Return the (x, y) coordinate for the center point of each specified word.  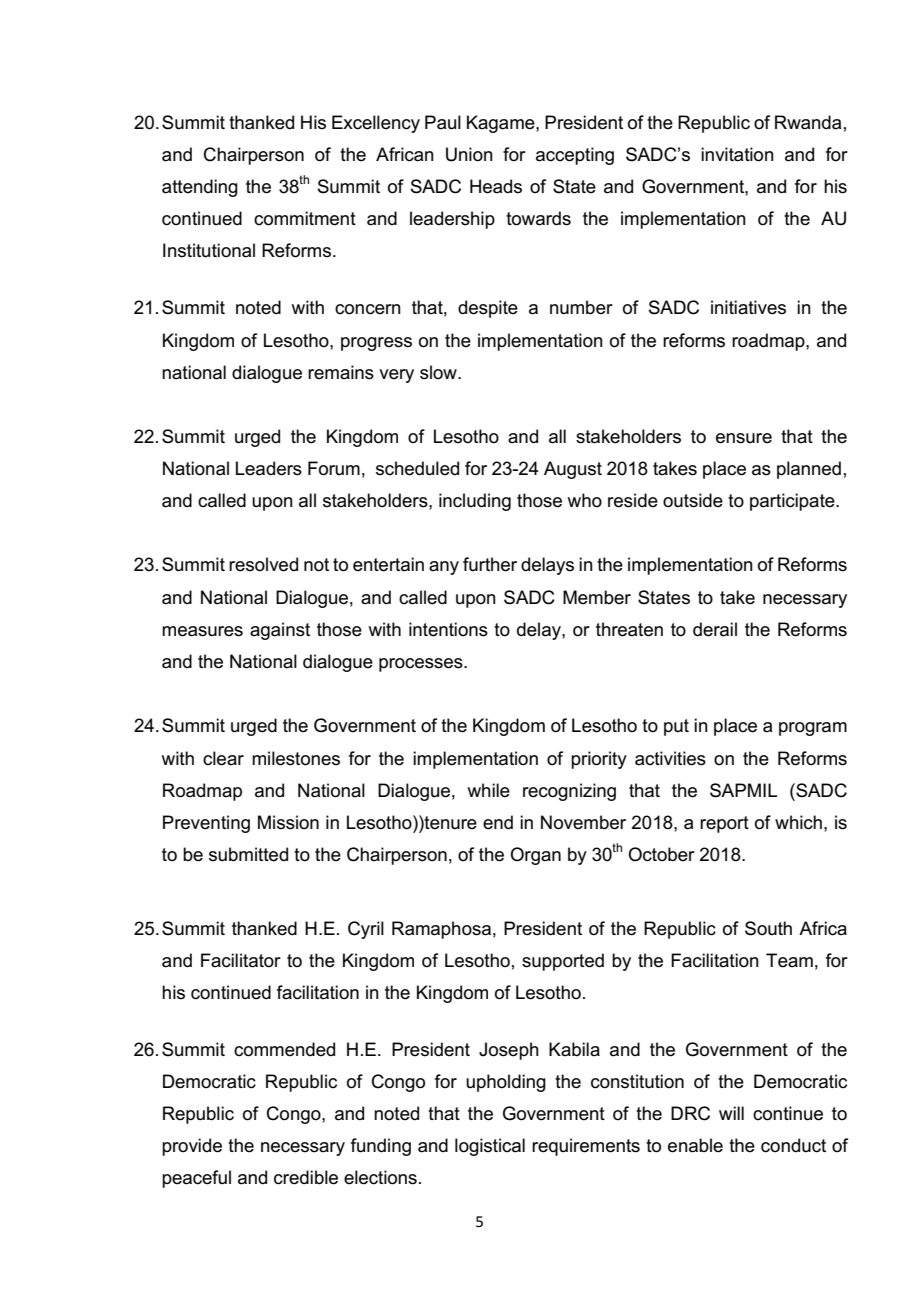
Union (469, 154)
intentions (448, 629)
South (768, 928)
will (731, 1113)
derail (715, 629)
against (280, 631)
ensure (744, 438)
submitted (248, 854)
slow (439, 372)
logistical (490, 1147)
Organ (535, 856)
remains (341, 372)
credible (306, 1177)
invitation (737, 154)
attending (200, 188)
